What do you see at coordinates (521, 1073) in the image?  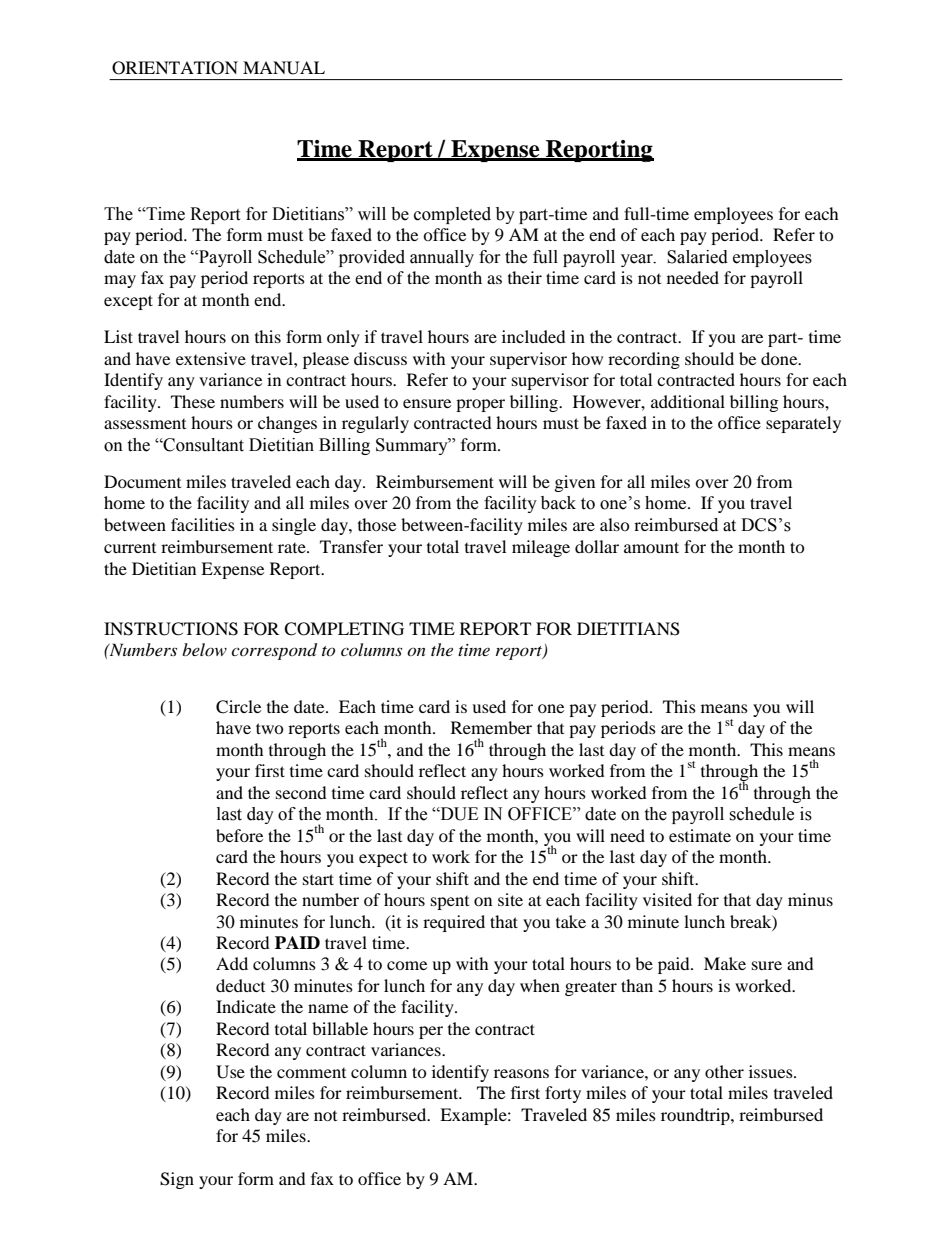 I see `reasons` at bounding box center [521, 1073].
